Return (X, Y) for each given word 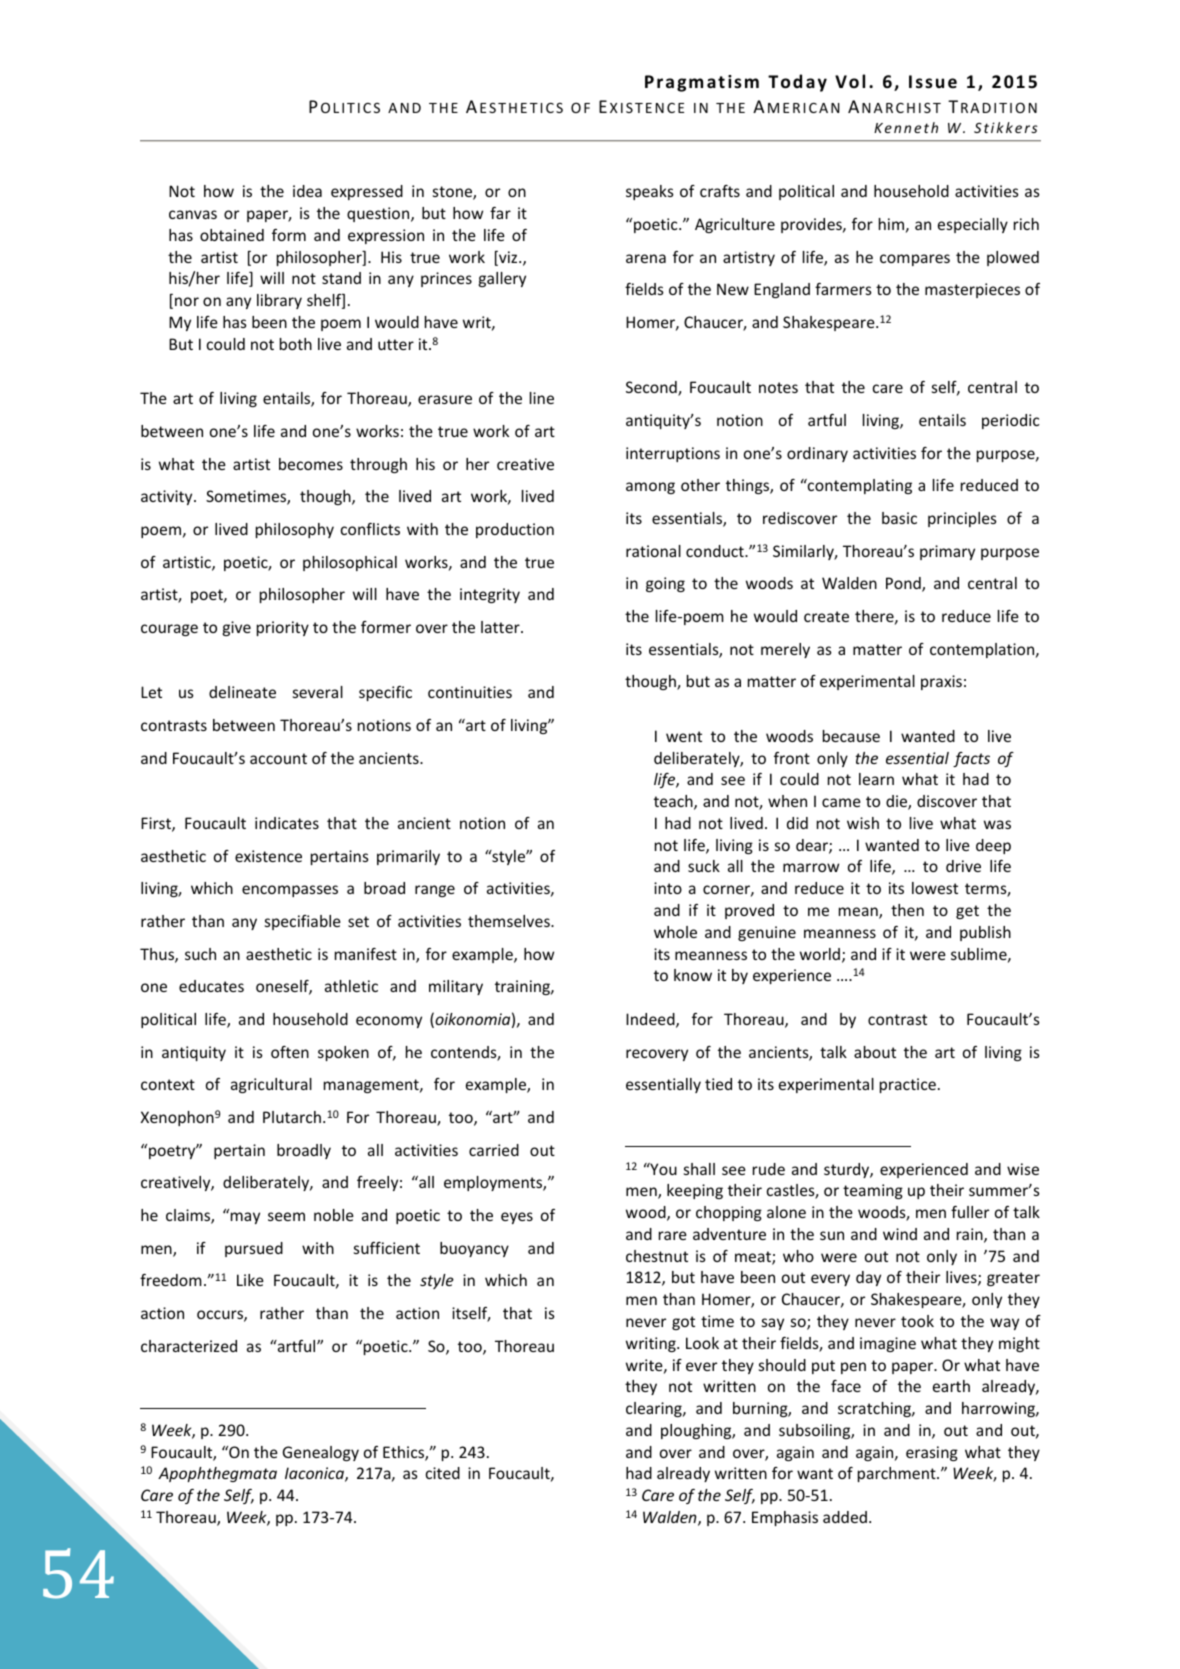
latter (501, 627)
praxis (941, 682)
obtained (232, 235)
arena (646, 258)
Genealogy (321, 1453)
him (891, 224)
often (290, 1052)
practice (908, 1085)
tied (718, 1084)
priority (283, 628)
